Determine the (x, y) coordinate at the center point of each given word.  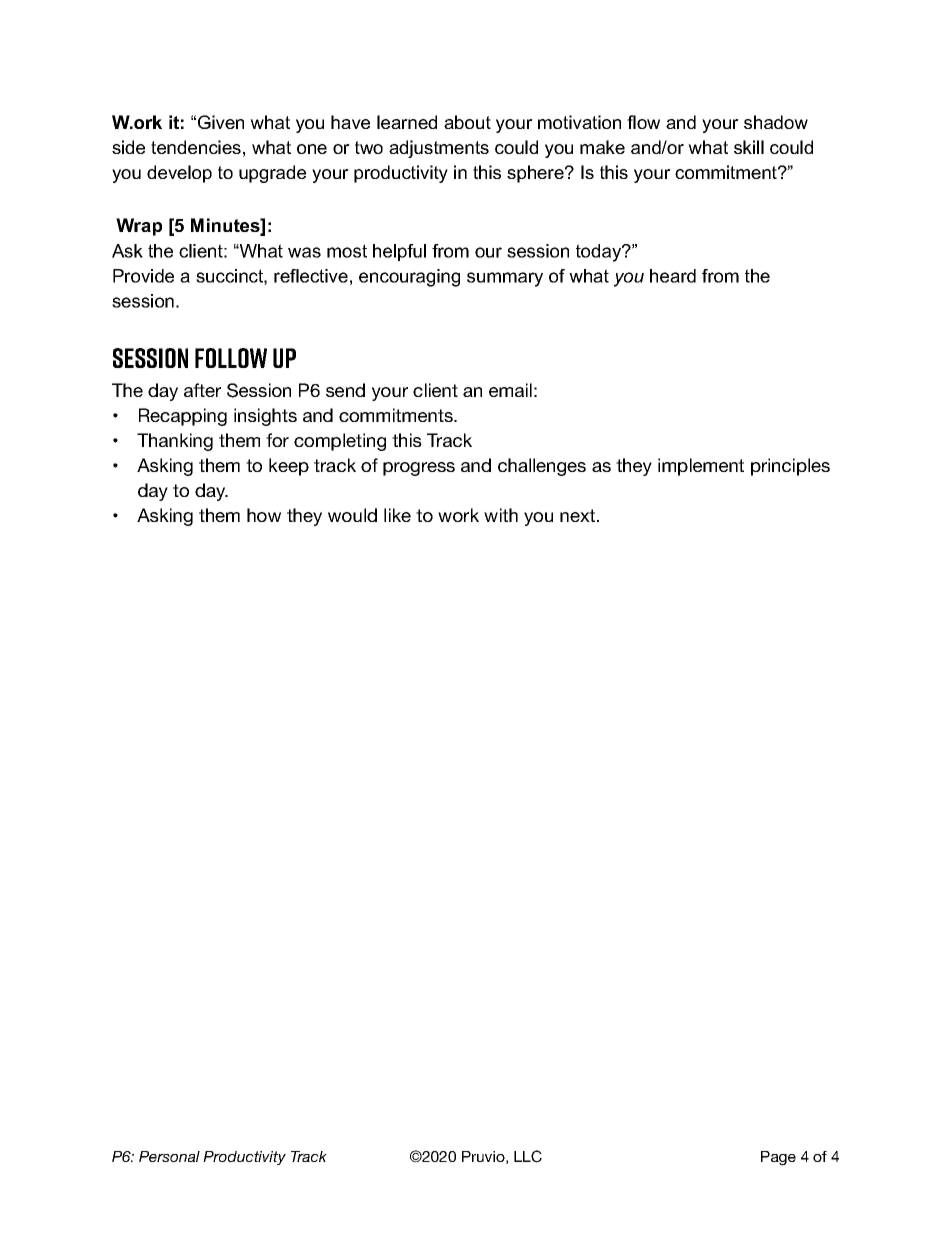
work (458, 515)
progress (419, 469)
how (264, 515)
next (579, 515)
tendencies (196, 147)
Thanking (175, 442)
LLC (528, 1156)
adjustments (439, 149)
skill (749, 147)
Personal (169, 1156)
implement (701, 467)
